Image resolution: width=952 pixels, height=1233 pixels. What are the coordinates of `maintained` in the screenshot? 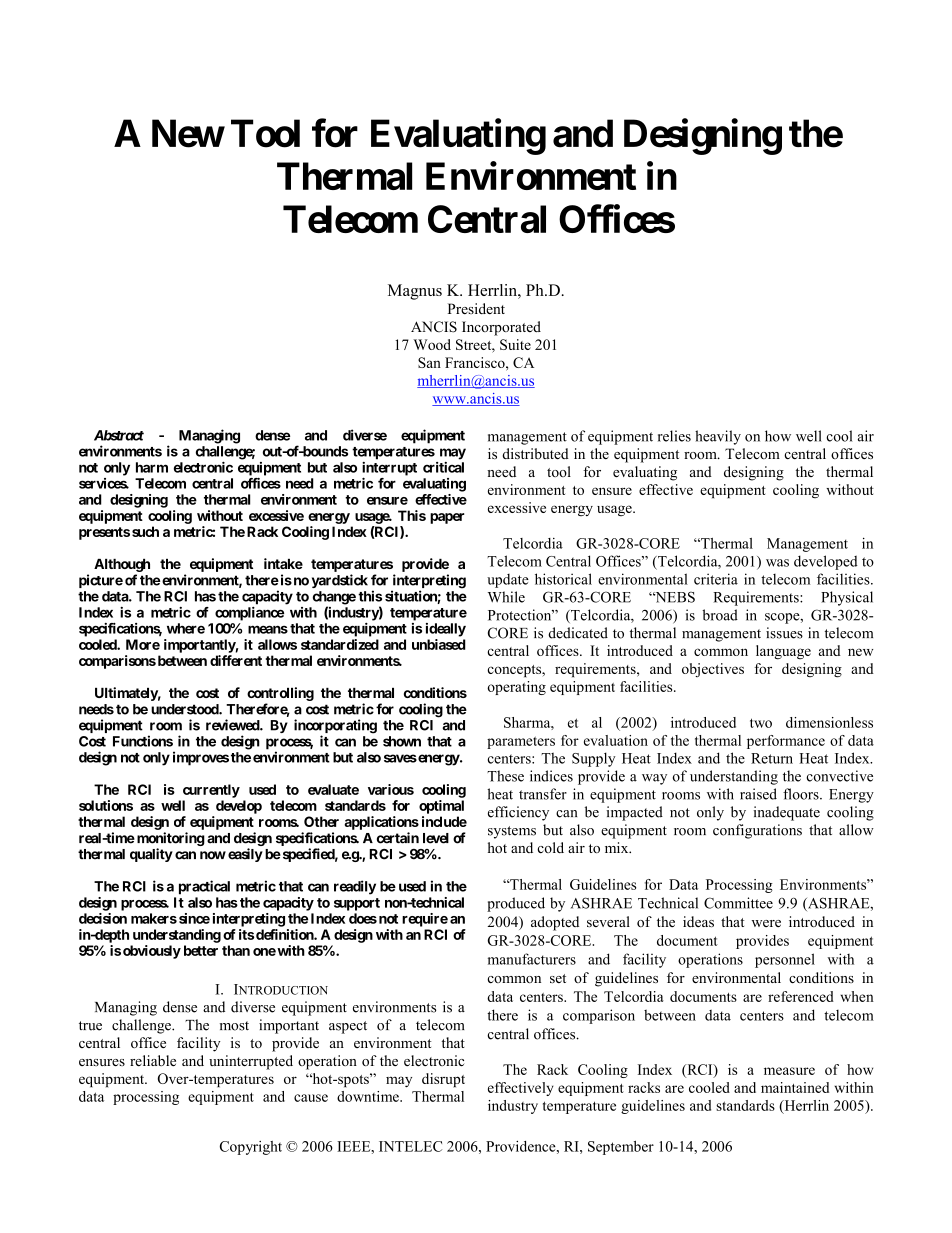 It's located at (795, 1087).
